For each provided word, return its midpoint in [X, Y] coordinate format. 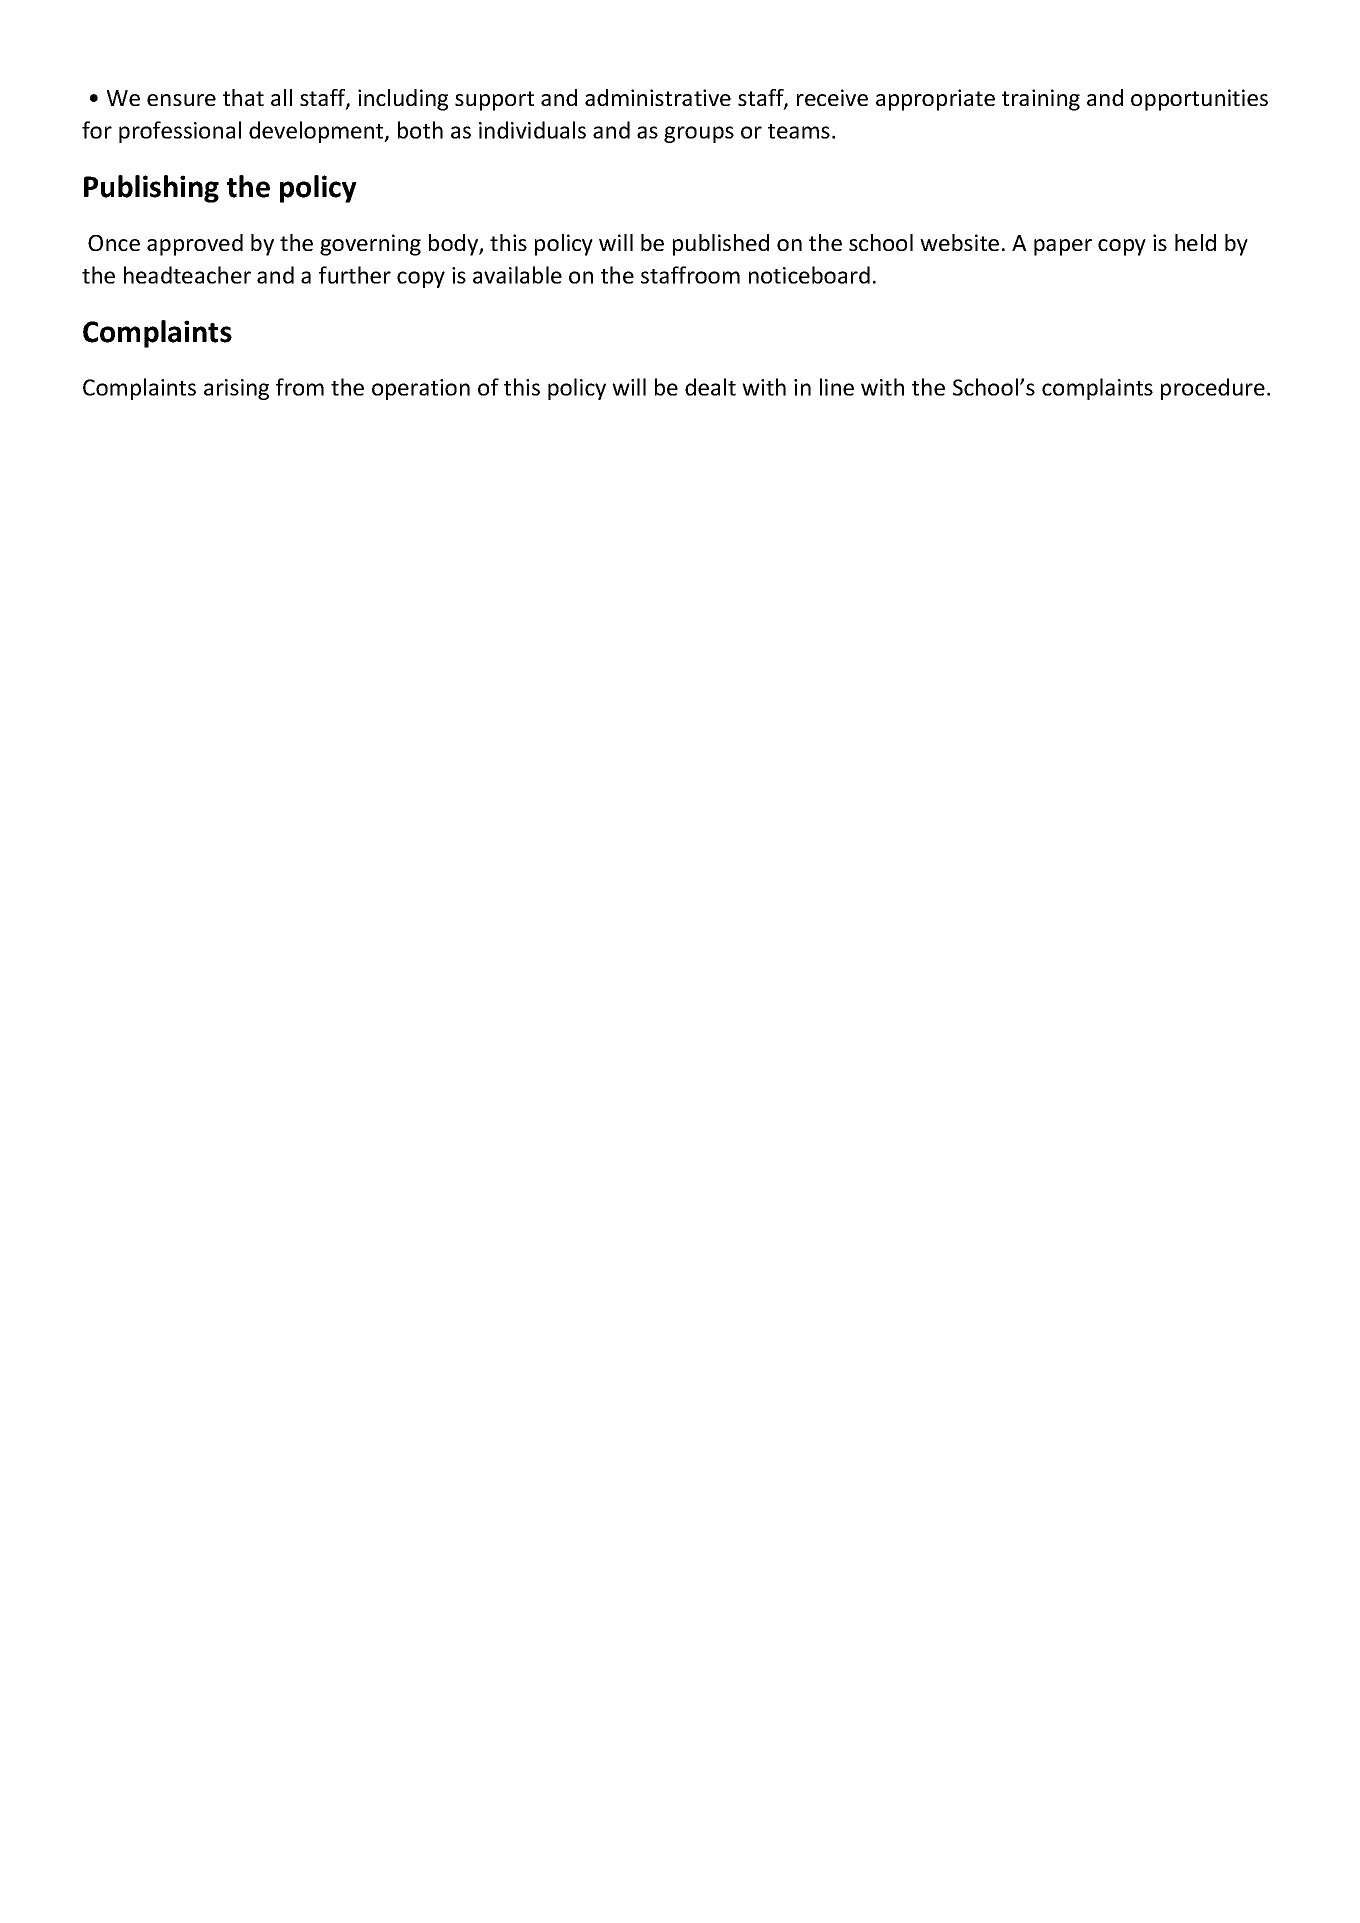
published [721, 245]
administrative [658, 97]
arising [236, 389]
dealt [710, 387]
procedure [1213, 389]
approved [195, 245]
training [1041, 100]
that [243, 97]
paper [1063, 247]
